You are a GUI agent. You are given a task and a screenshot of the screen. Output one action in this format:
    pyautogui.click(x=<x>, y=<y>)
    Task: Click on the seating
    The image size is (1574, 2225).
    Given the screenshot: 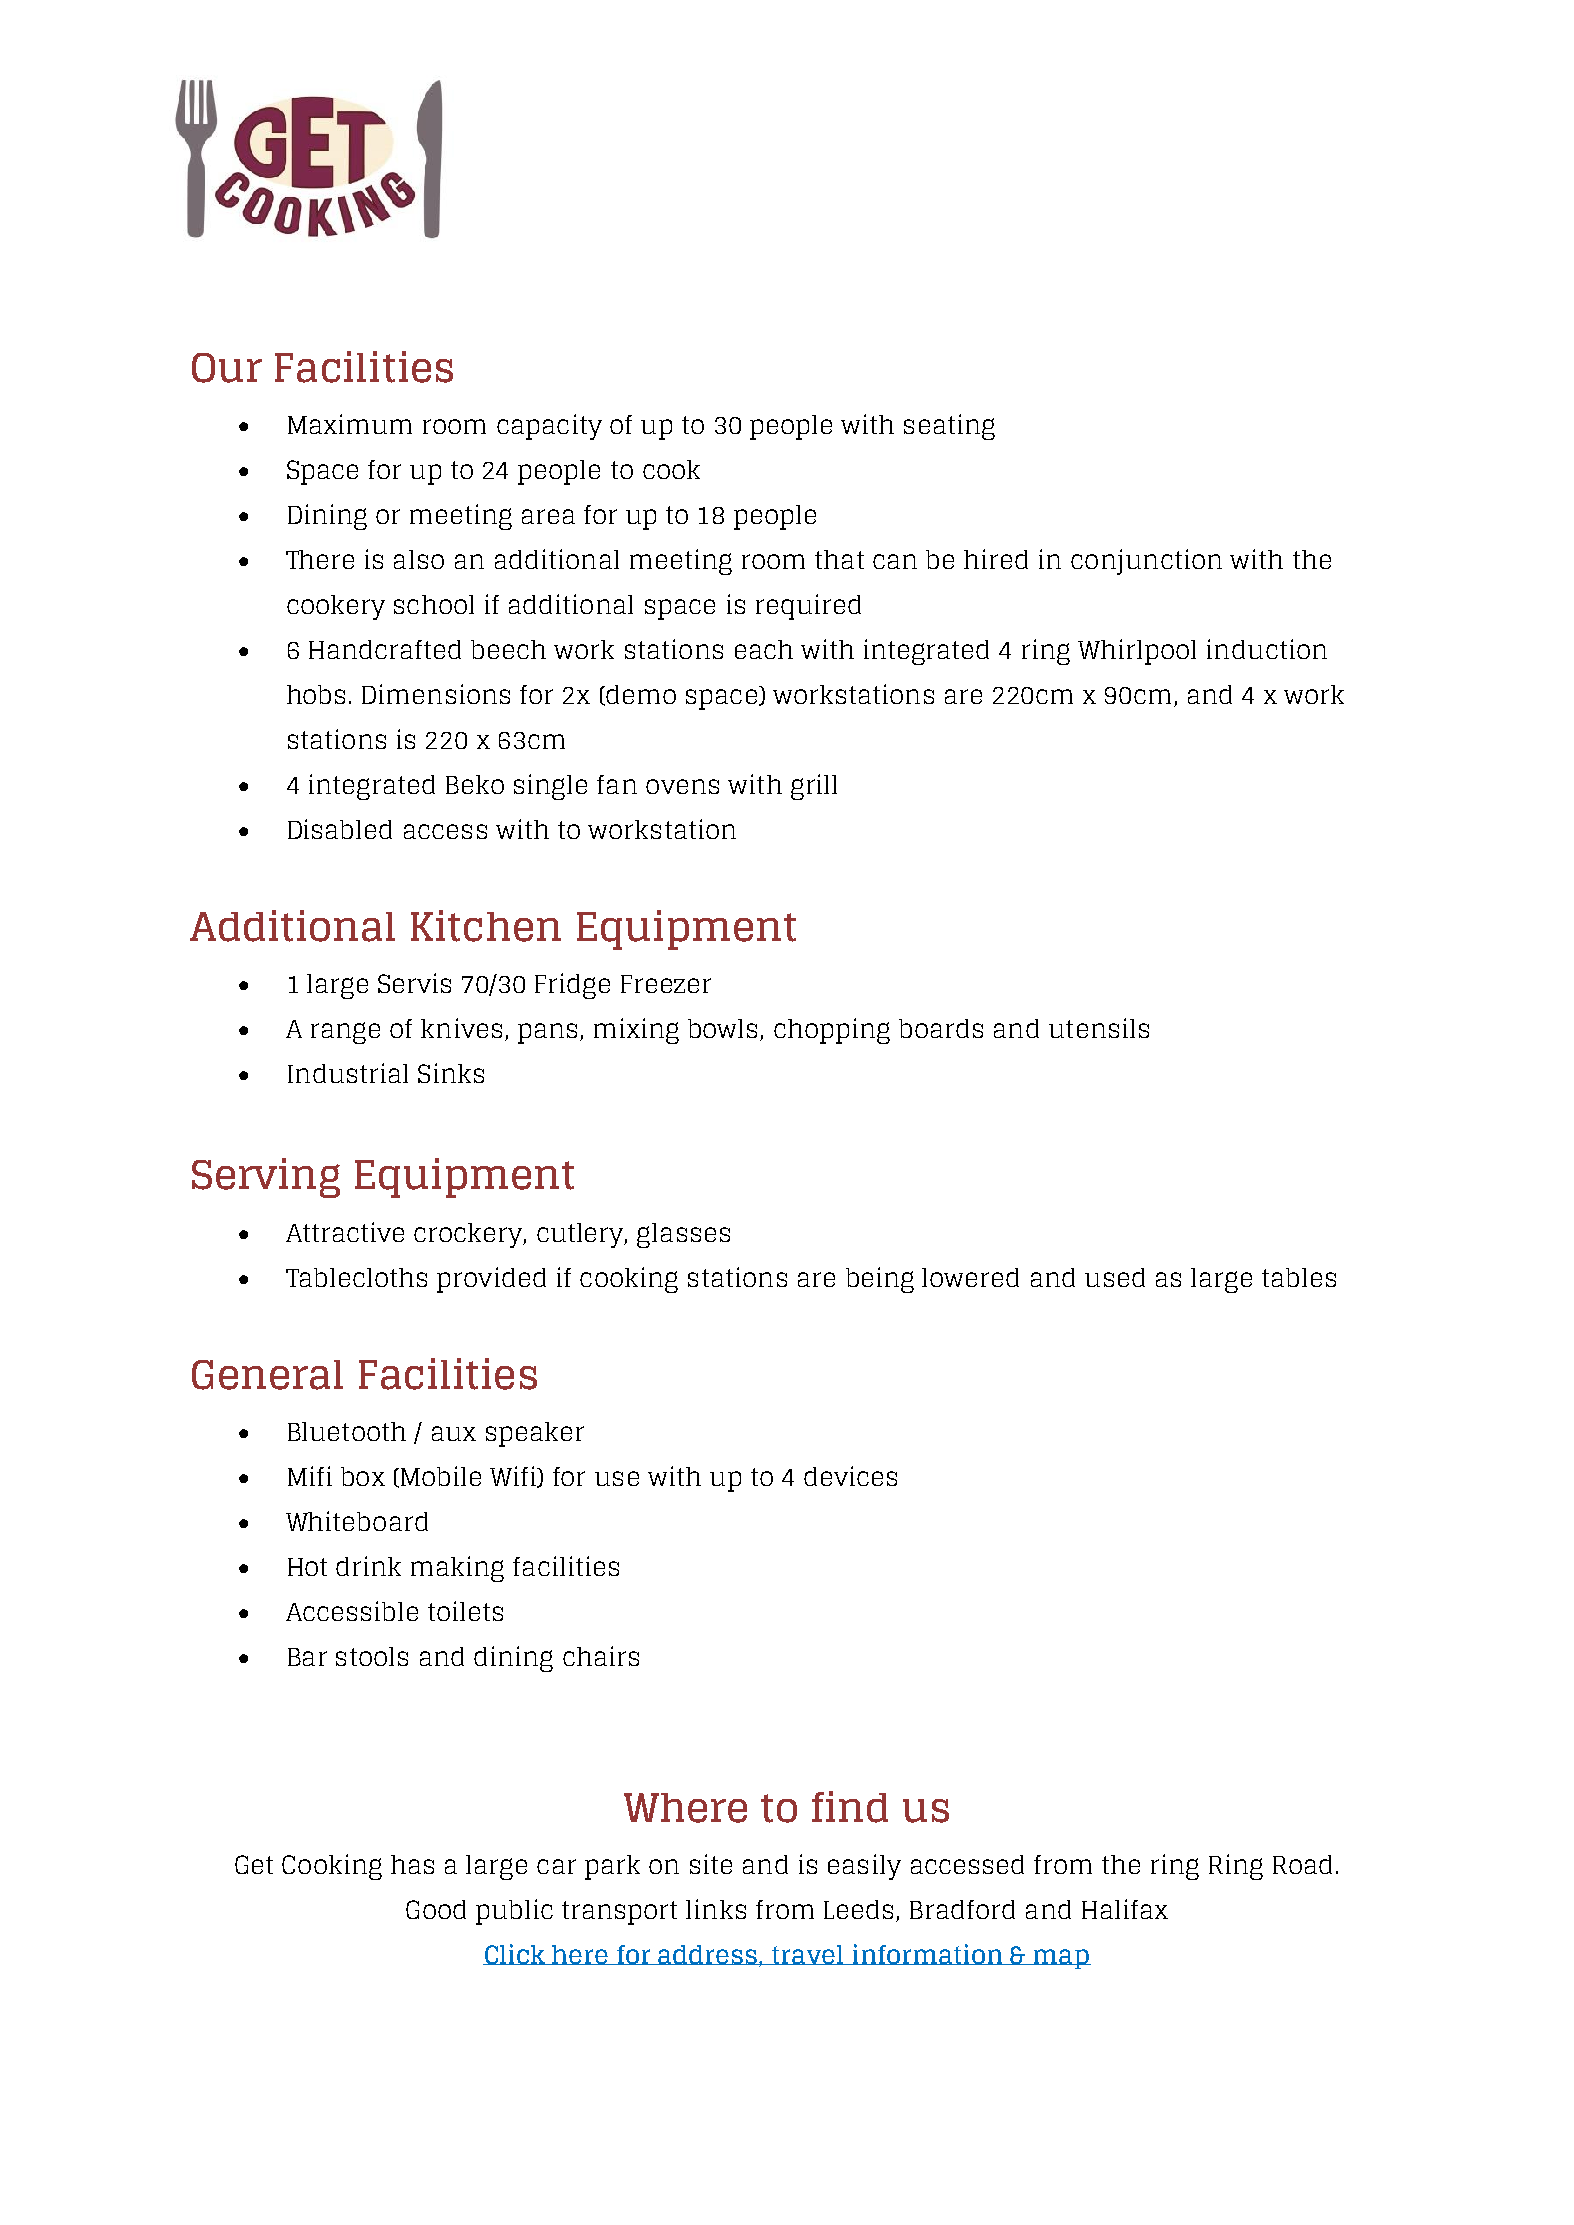 What is the action you would take?
    pyautogui.click(x=949, y=427)
